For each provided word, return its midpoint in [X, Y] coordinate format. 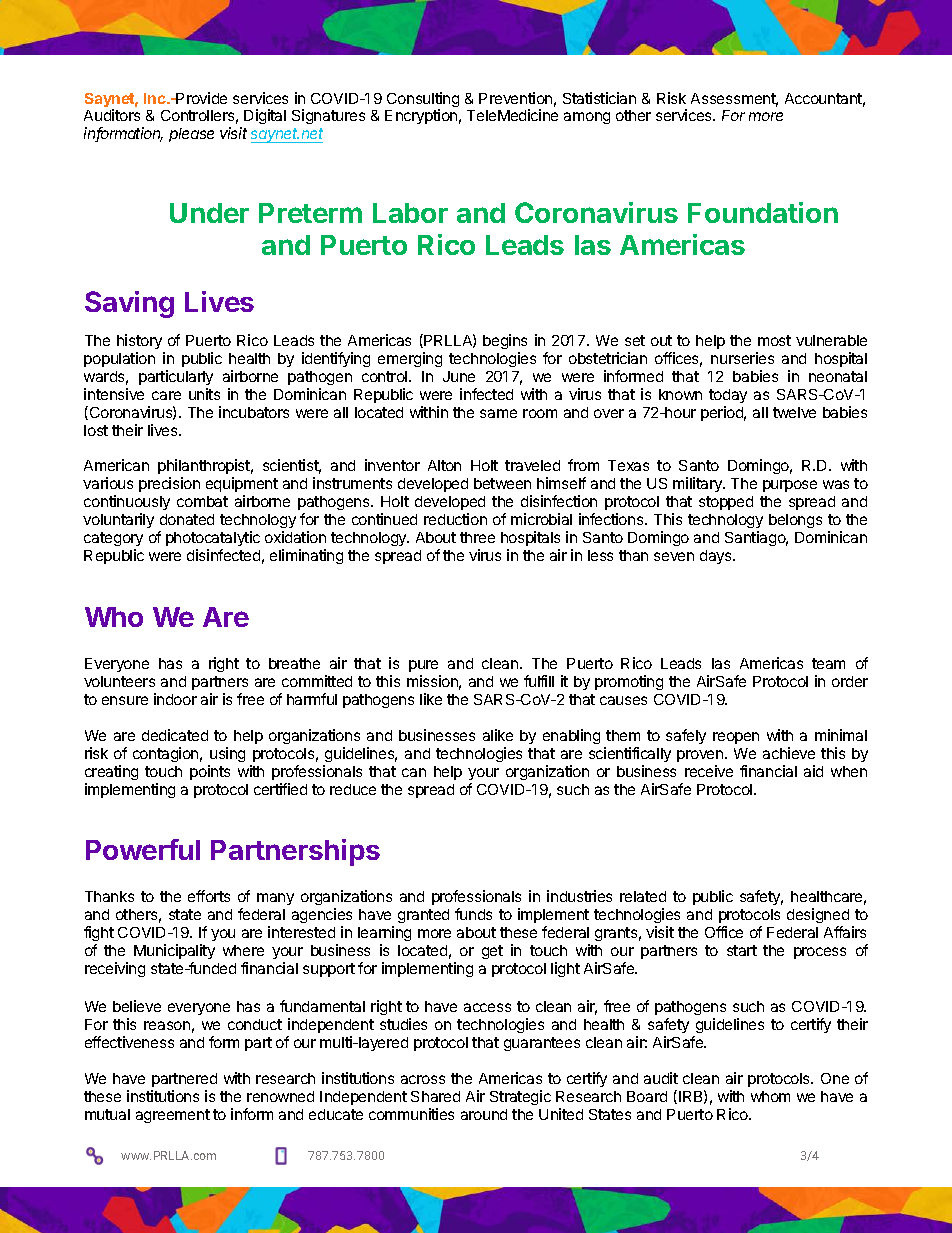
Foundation [763, 212]
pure [425, 668]
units [204, 394]
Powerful [143, 849]
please [191, 135]
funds [473, 914]
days [717, 557]
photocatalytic [213, 538]
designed [818, 915]
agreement [173, 1116]
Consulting [423, 101]
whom [770, 1096]
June [459, 376]
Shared [435, 1096]
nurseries [742, 358]
